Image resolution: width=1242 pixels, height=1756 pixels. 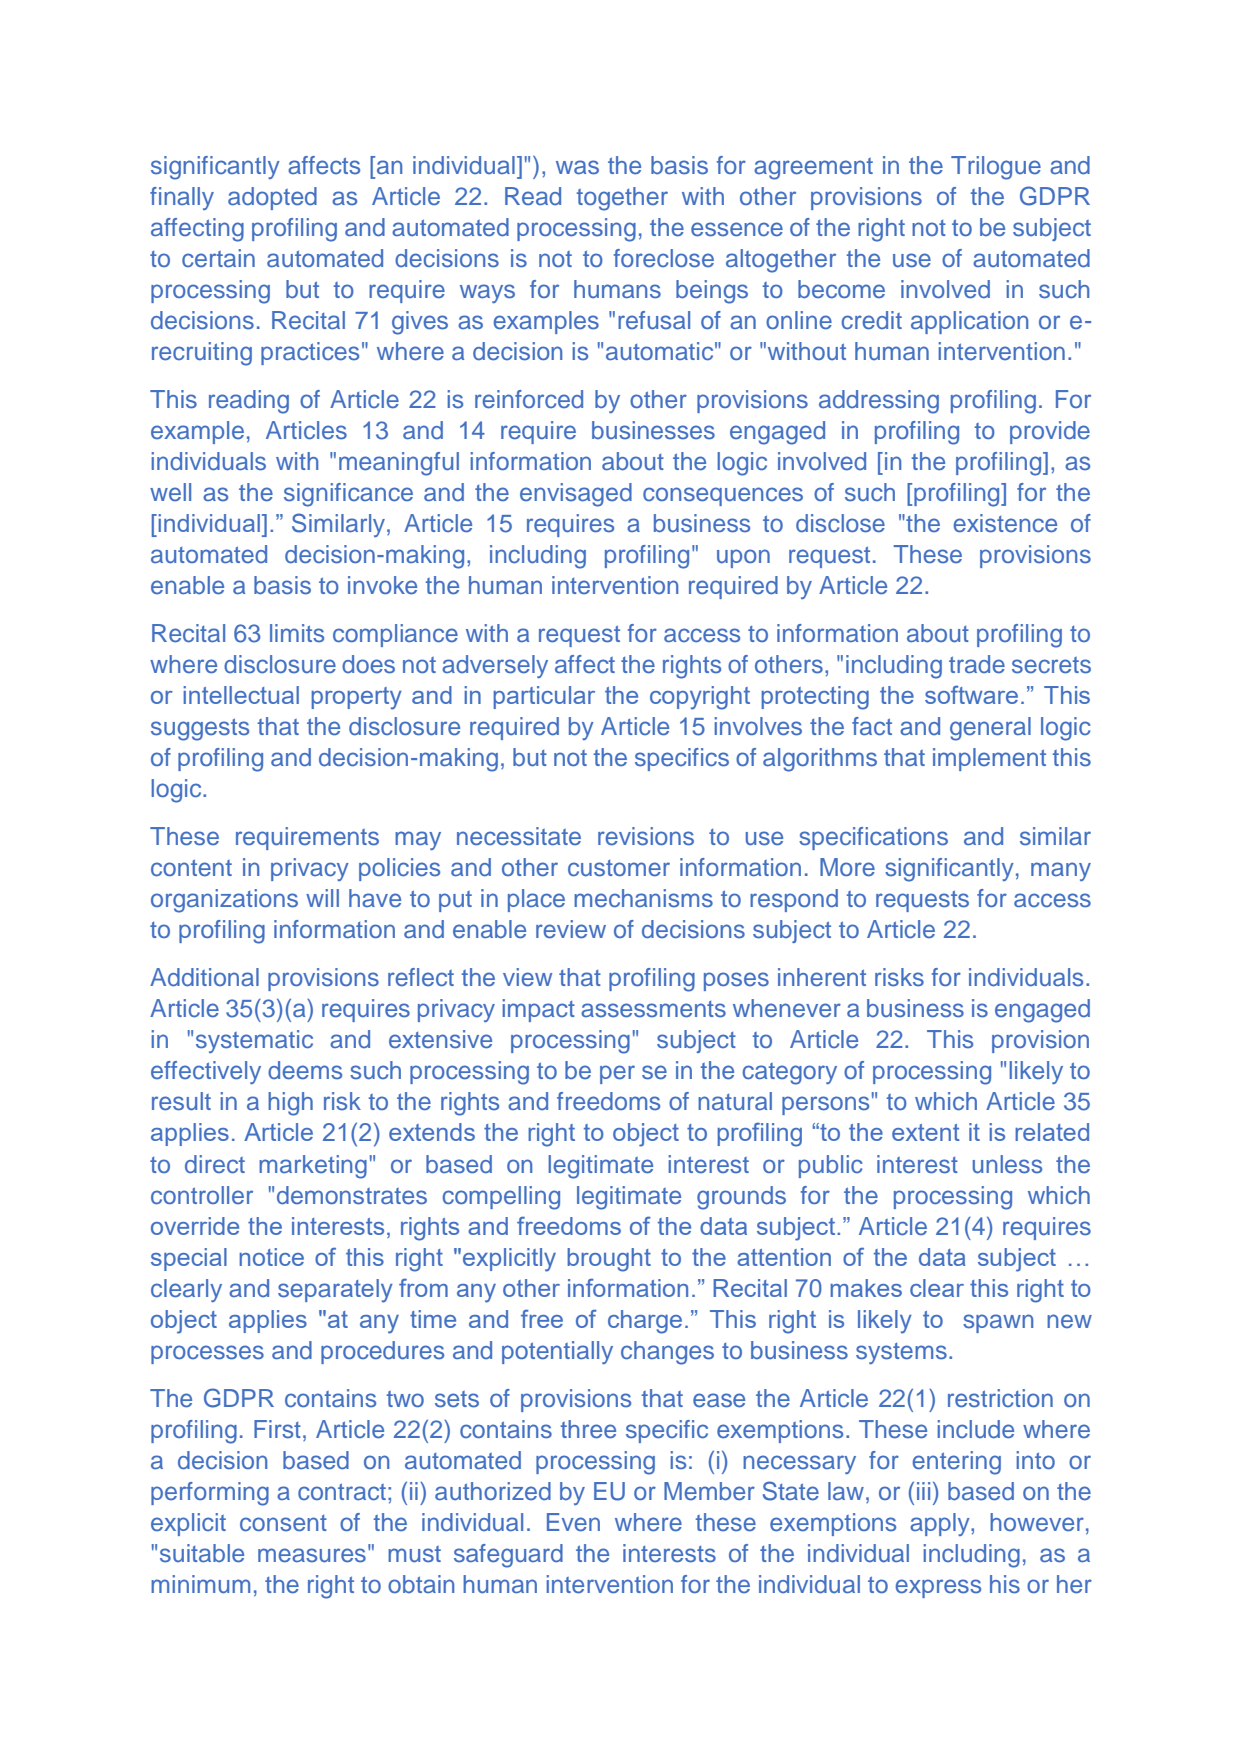 I want to click on customer, so click(x=619, y=868).
